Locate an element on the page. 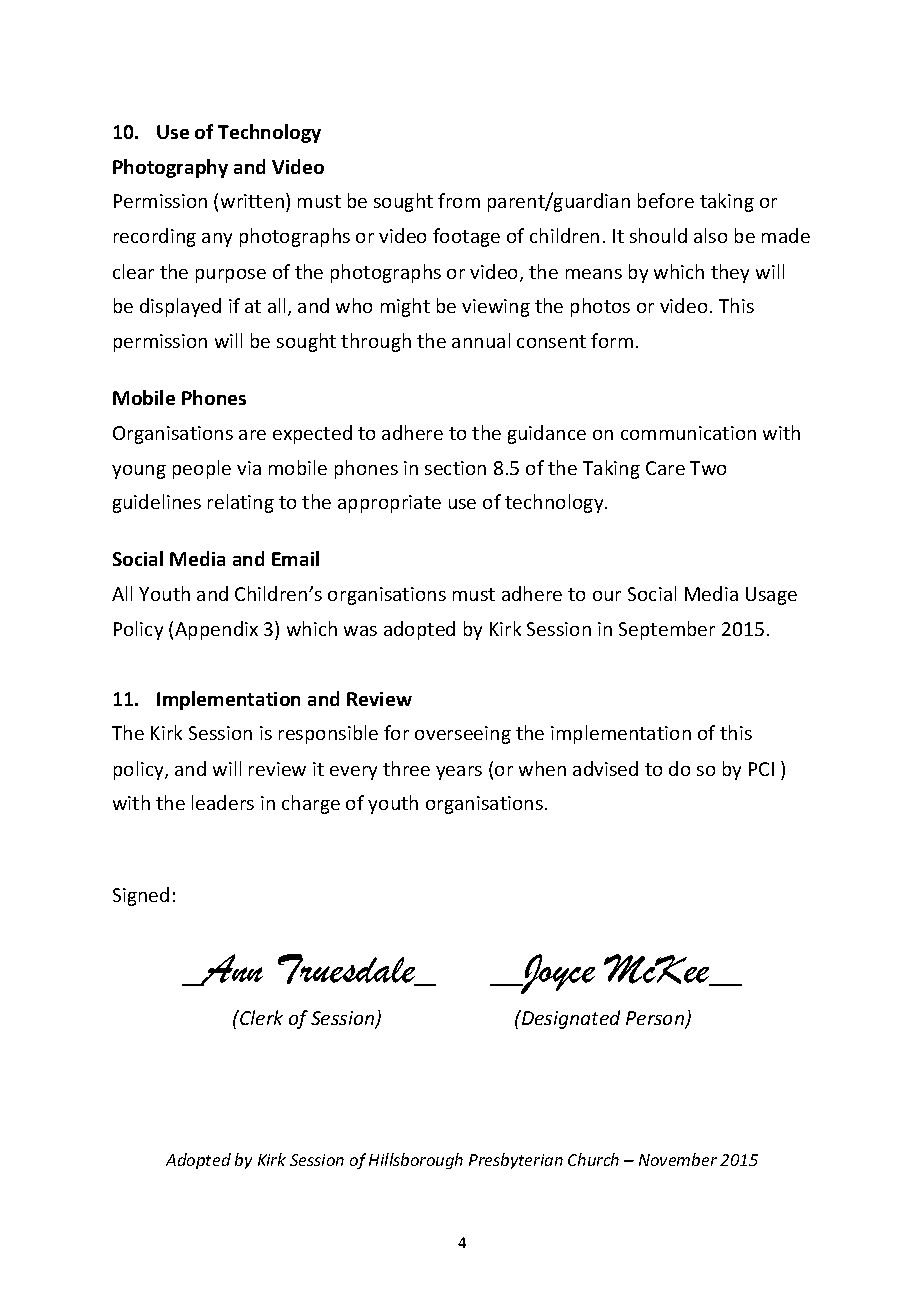 The width and height of the document is (924, 1308). relating is located at coordinates (241, 503).
